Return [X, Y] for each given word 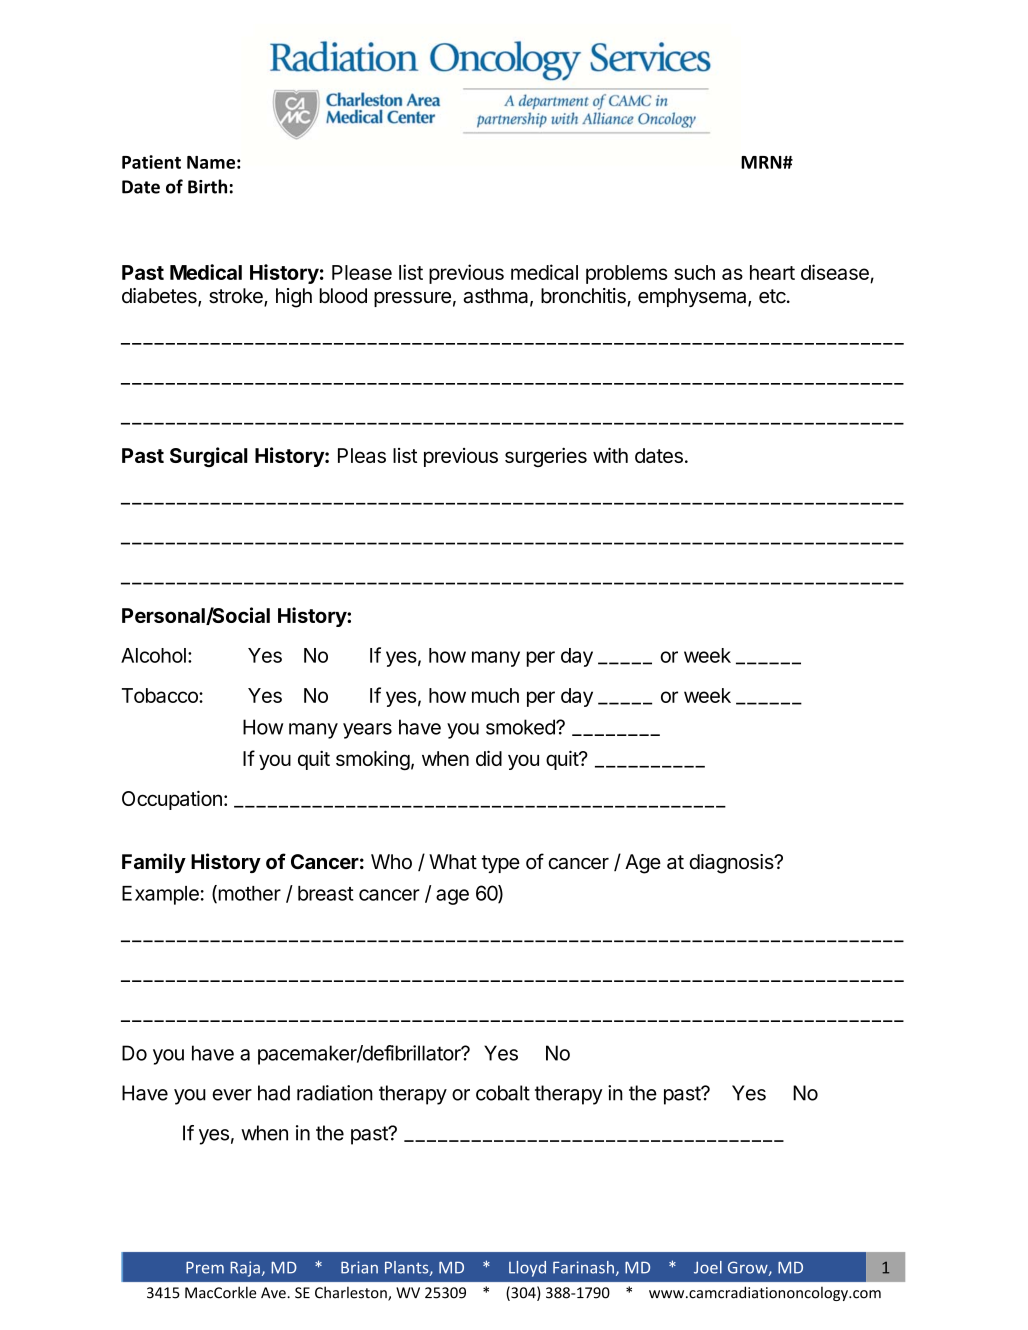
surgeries [546, 457]
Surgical [209, 457]
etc [772, 296]
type [501, 864]
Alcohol [153, 655]
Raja [245, 1269]
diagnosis [732, 864]
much [495, 695]
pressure [412, 299]
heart [772, 272]
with [610, 455]
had [274, 1093]
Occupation [172, 800]
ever [232, 1095]
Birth [207, 186]
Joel [708, 1267]
